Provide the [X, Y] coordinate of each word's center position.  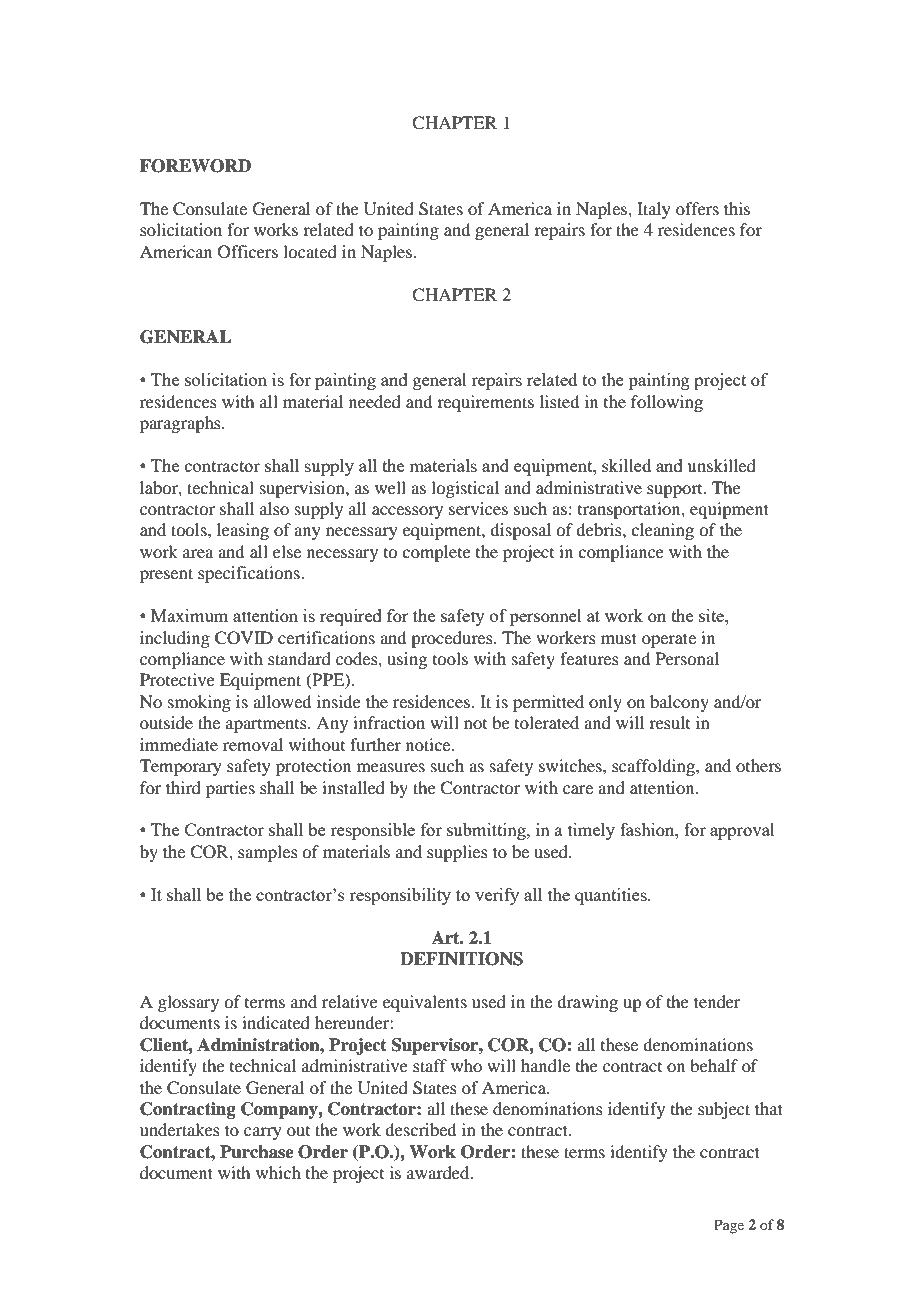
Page [729, 1226]
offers [697, 208]
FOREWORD [195, 166]
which [278, 1172]
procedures [453, 639]
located [310, 251]
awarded [439, 1172]
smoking [199, 703]
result [669, 722]
